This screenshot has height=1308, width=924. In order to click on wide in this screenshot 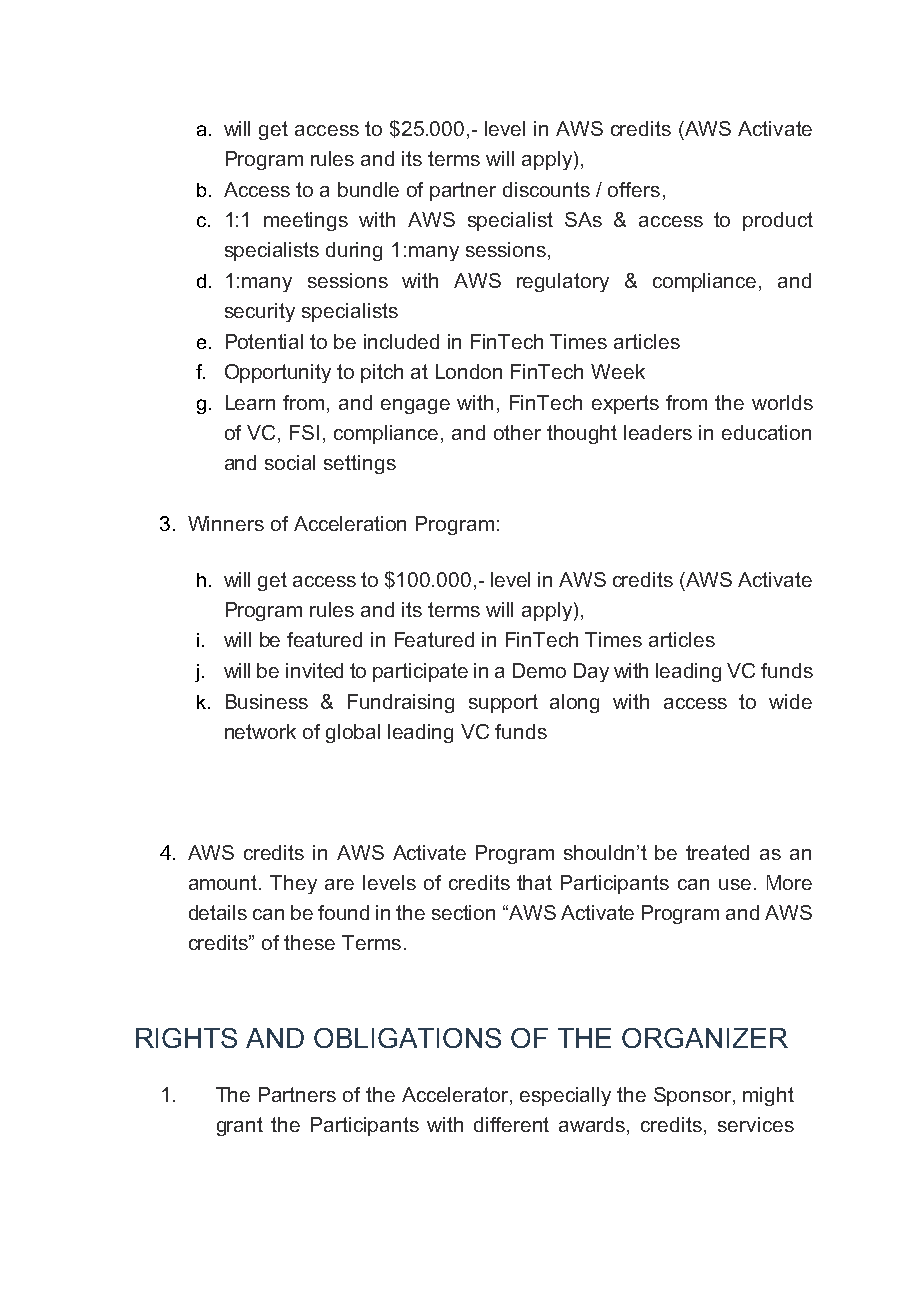, I will do `click(790, 701)`.
